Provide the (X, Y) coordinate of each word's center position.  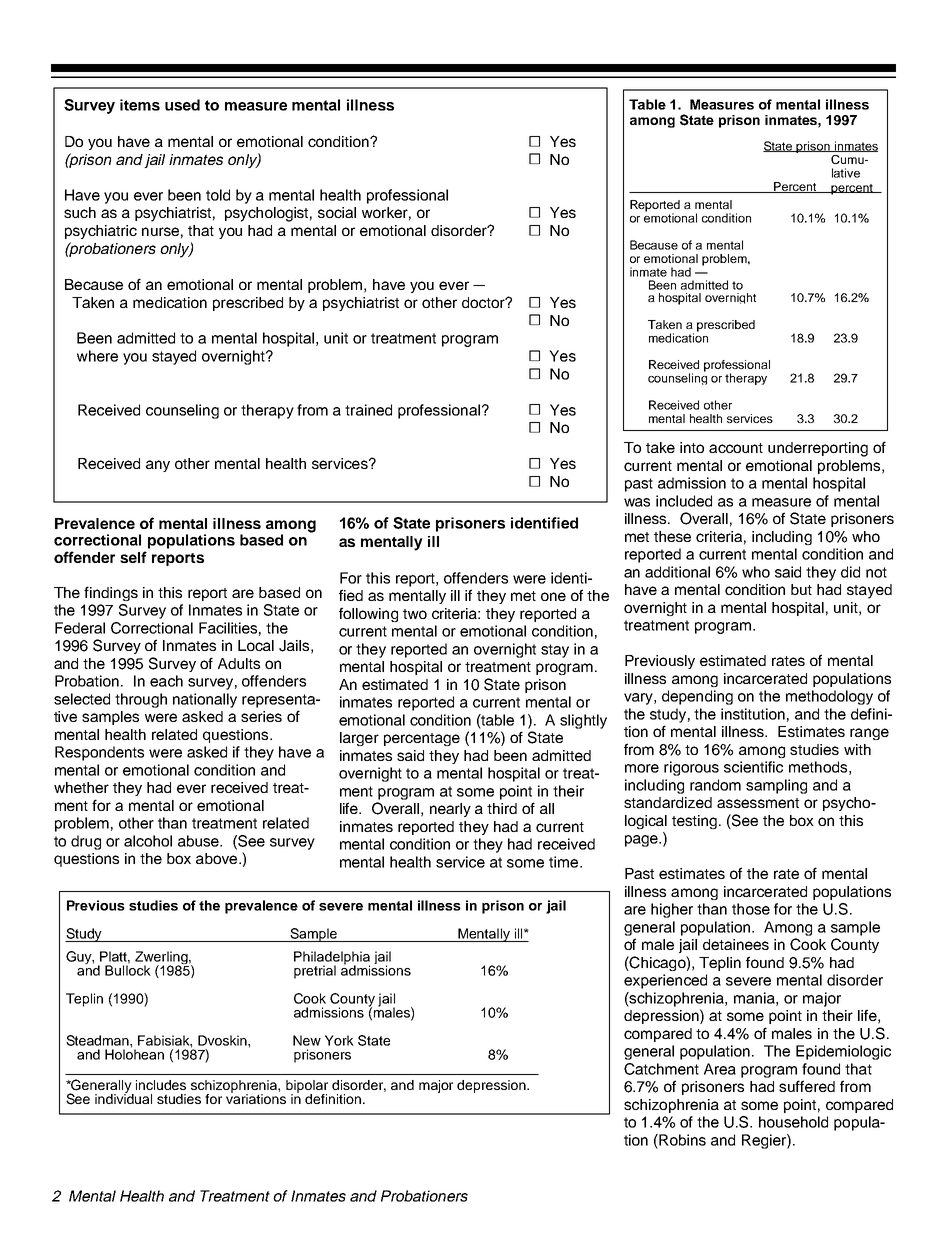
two (415, 614)
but (801, 589)
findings (111, 593)
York (339, 1040)
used (182, 105)
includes (161, 1085)
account (736, 448)
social (337, 212)
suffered (807, 1086)
